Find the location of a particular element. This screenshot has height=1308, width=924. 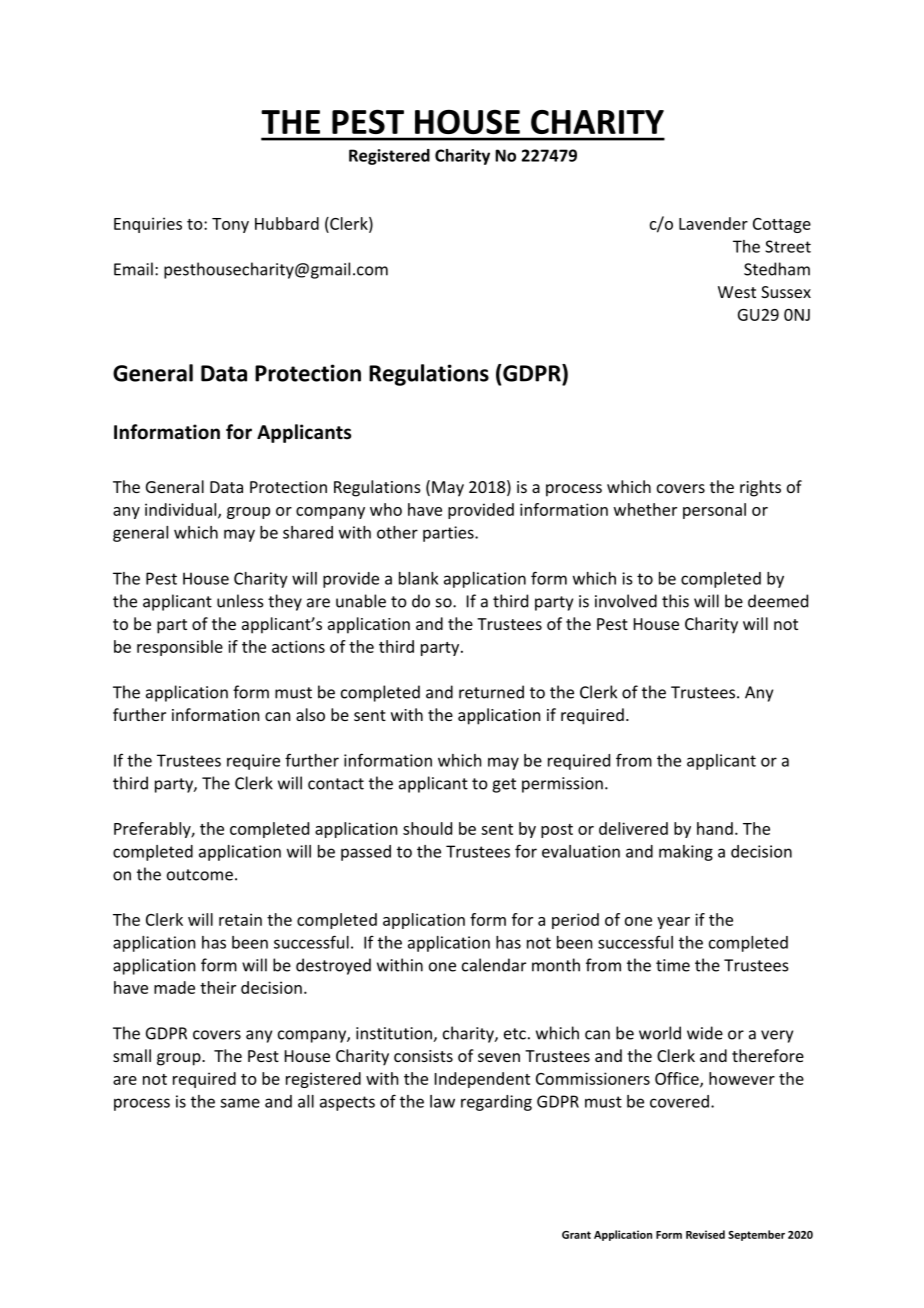

also is located at coordinates (310, 714).
